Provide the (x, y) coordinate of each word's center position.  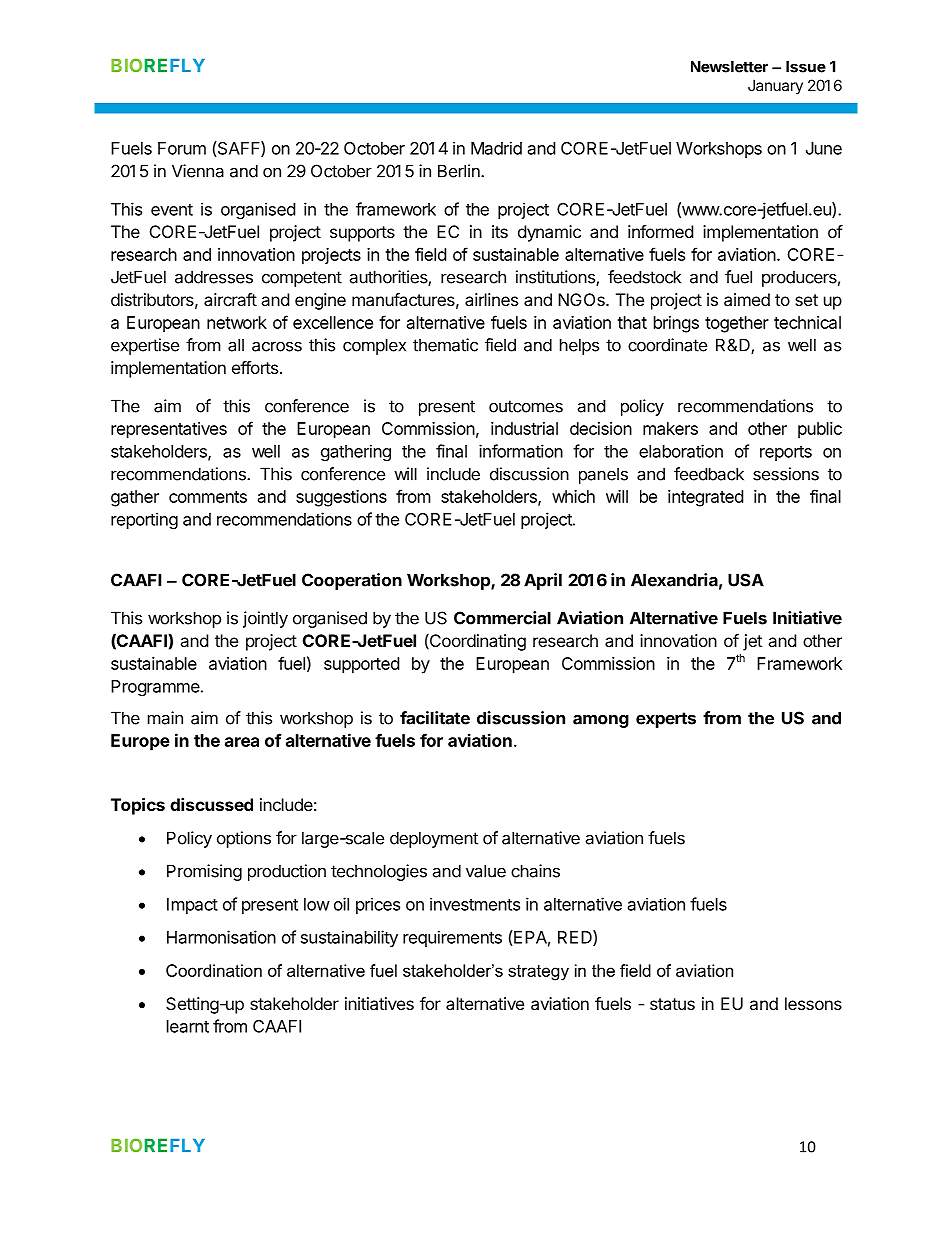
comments (208, 497)
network (237, 322)
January (775, 86)
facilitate (435, 718)
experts (666, 720)
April (543, 581)
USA (746, 580)
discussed (211, 804)
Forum (182, 148)
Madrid (496, 148)
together (737, 324)
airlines (491, 299)
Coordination (214, 970)
